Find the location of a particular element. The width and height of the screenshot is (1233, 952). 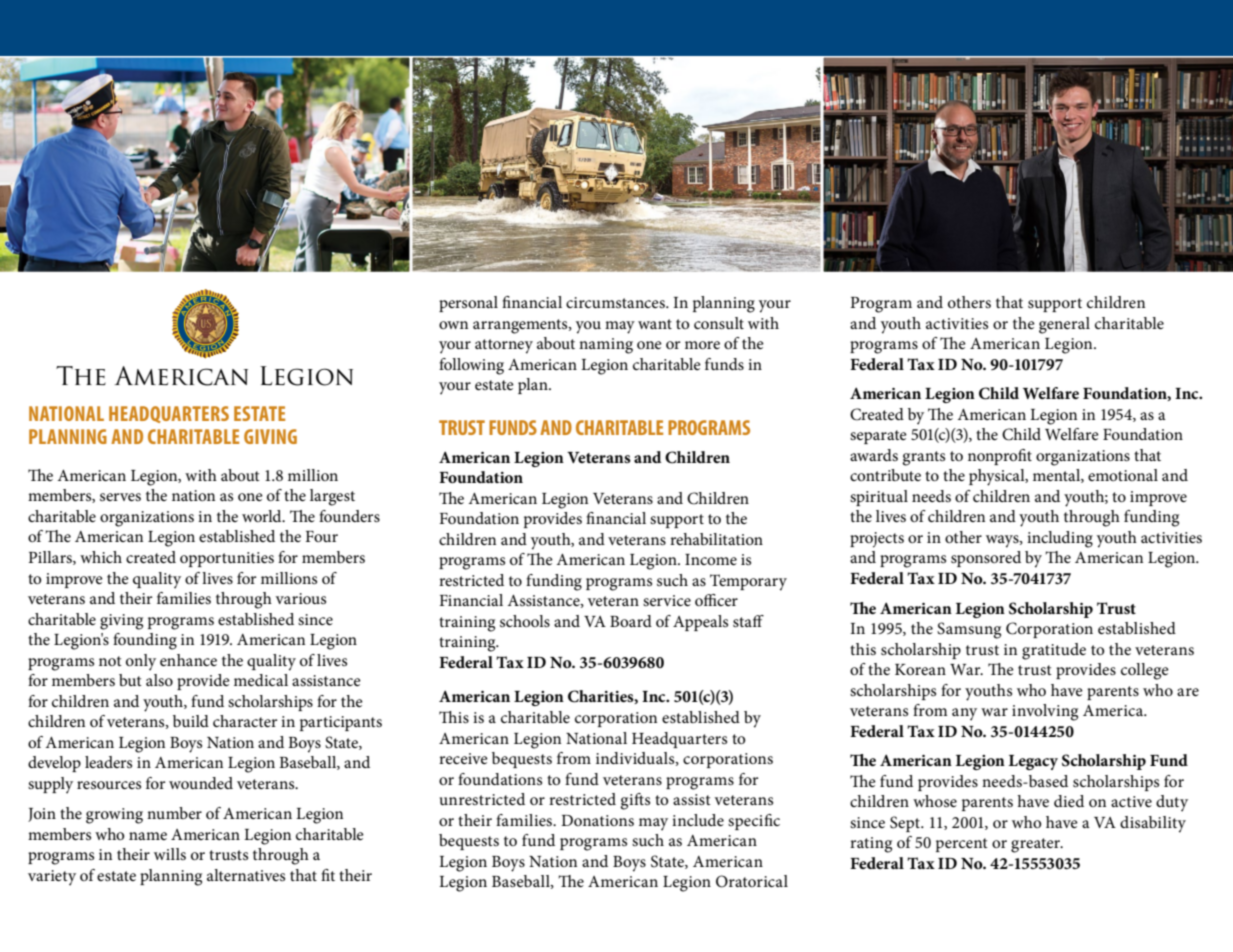

various is located at coordinates (300, 598).
